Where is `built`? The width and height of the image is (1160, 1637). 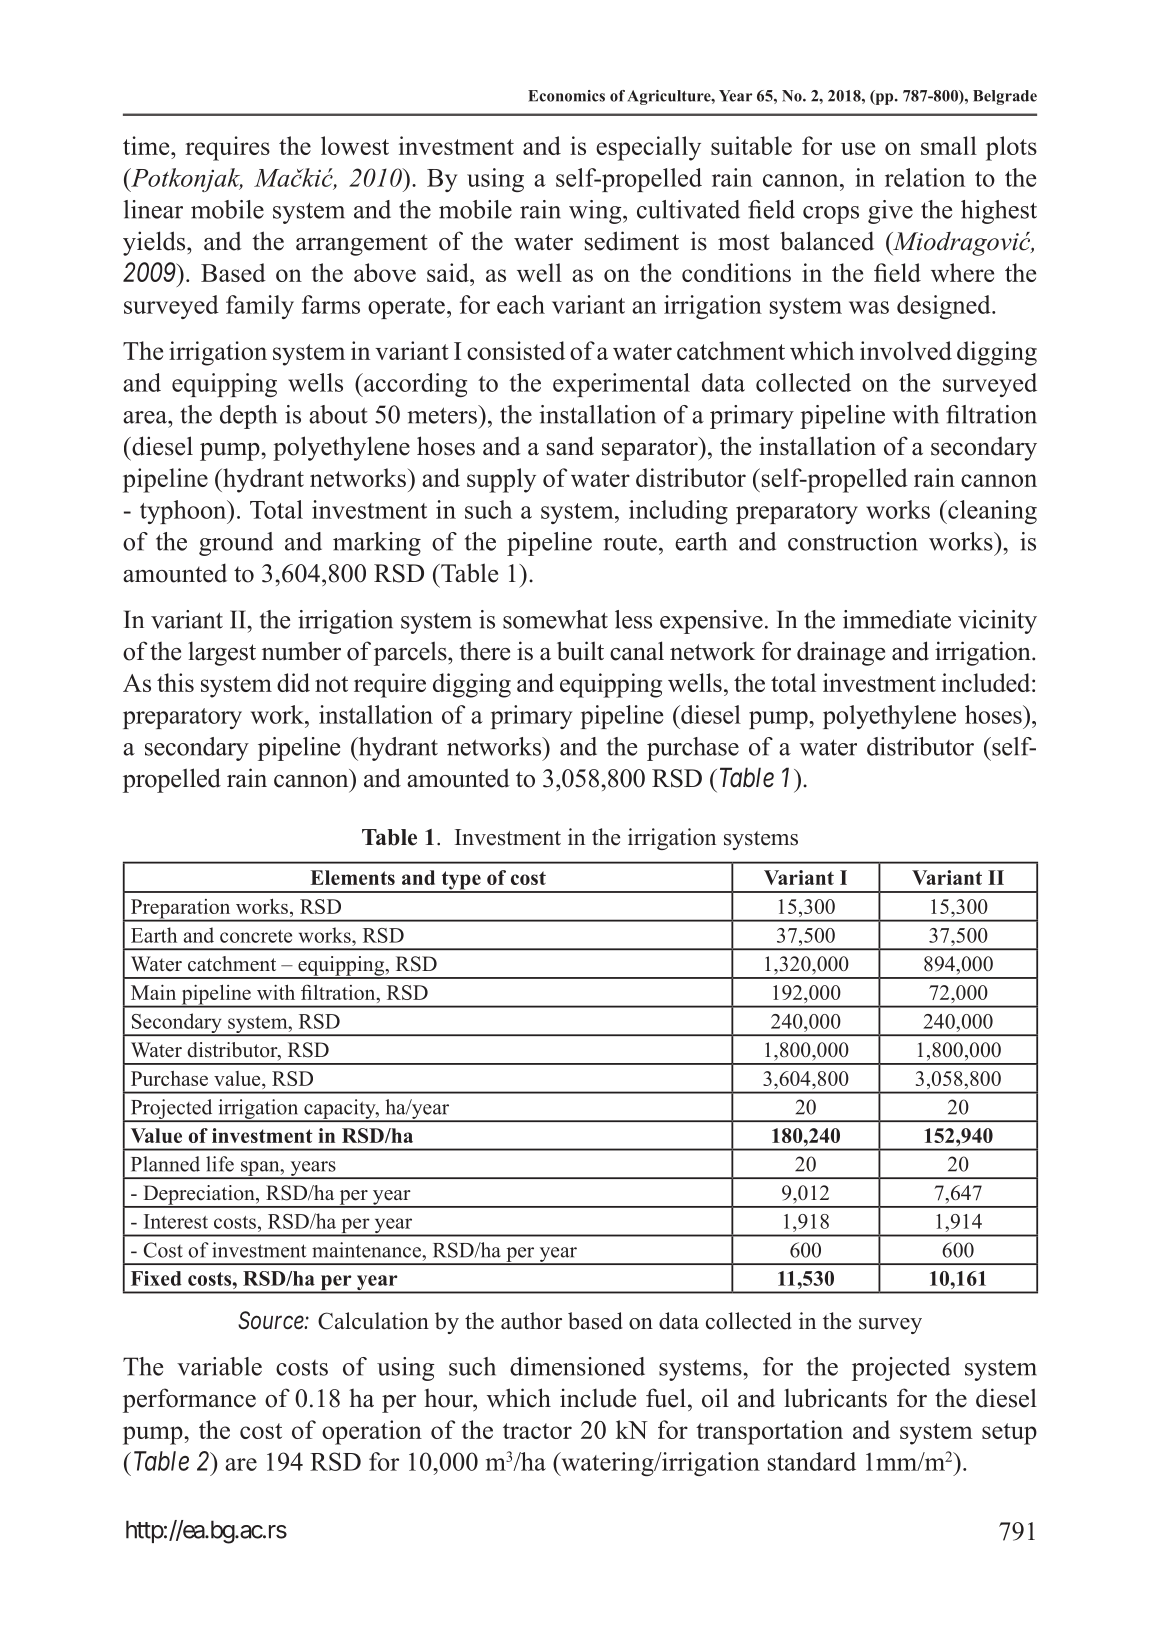
built is located at coordinates (580, 651).
